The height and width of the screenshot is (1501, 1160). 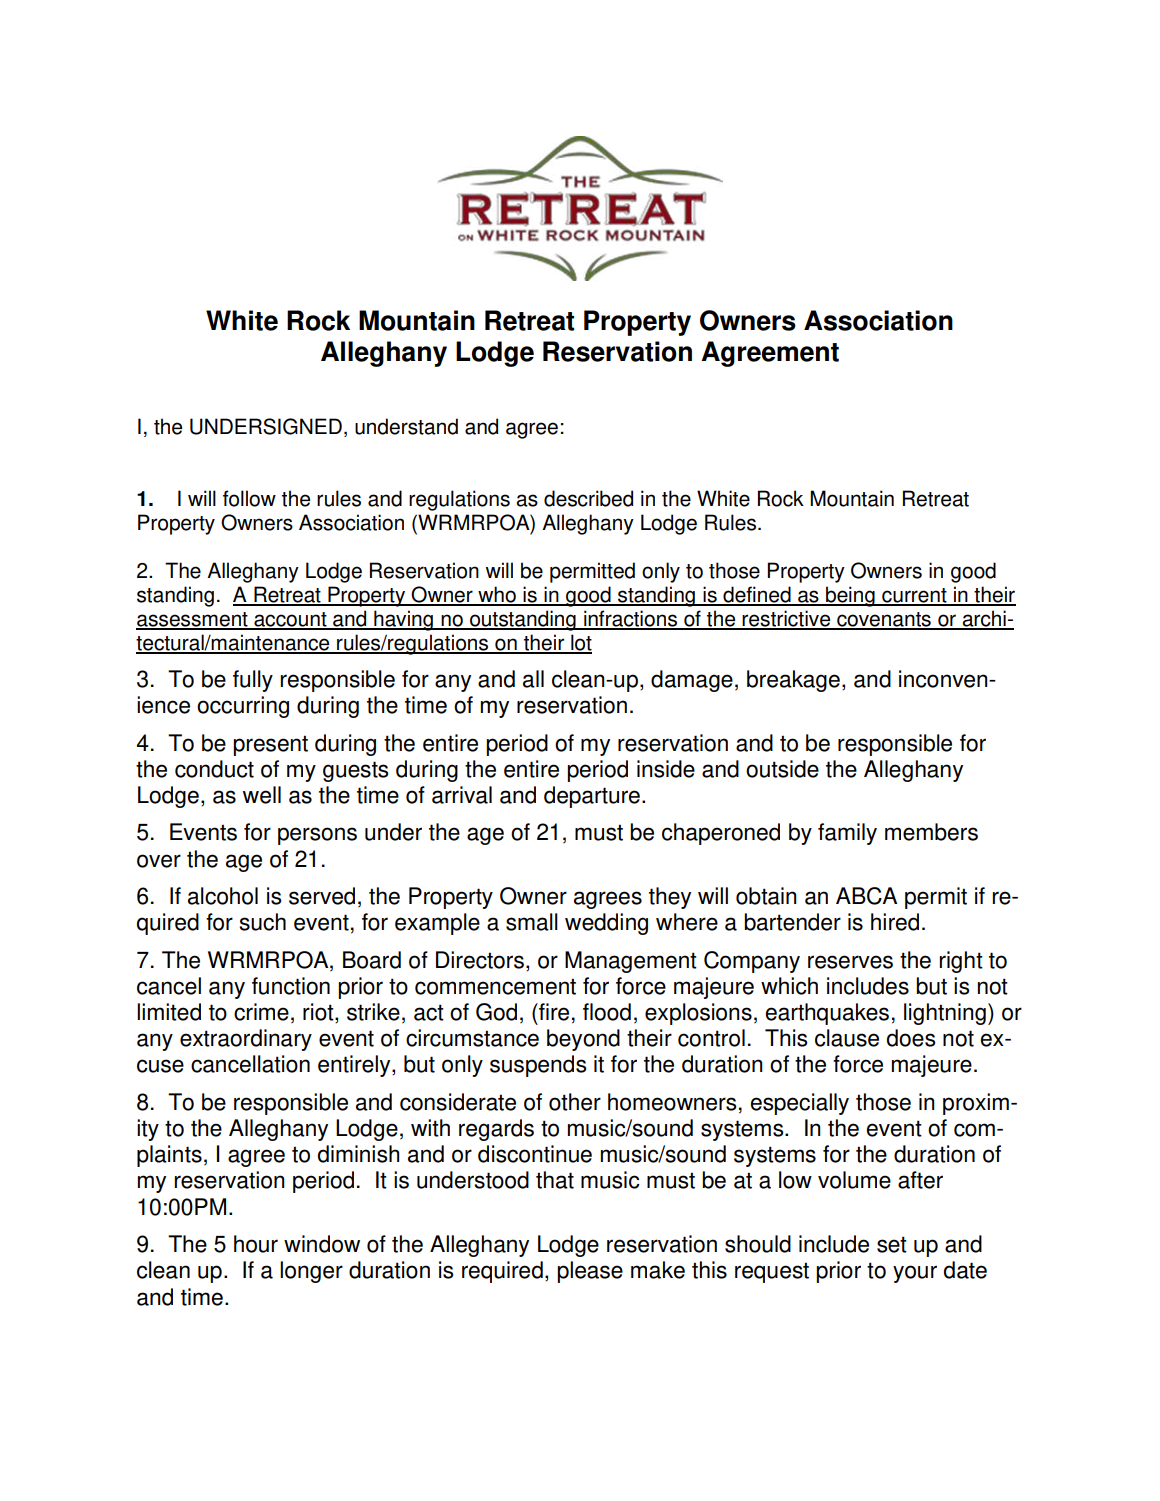 I want to click on hour, so click(x=256, y=1244).
